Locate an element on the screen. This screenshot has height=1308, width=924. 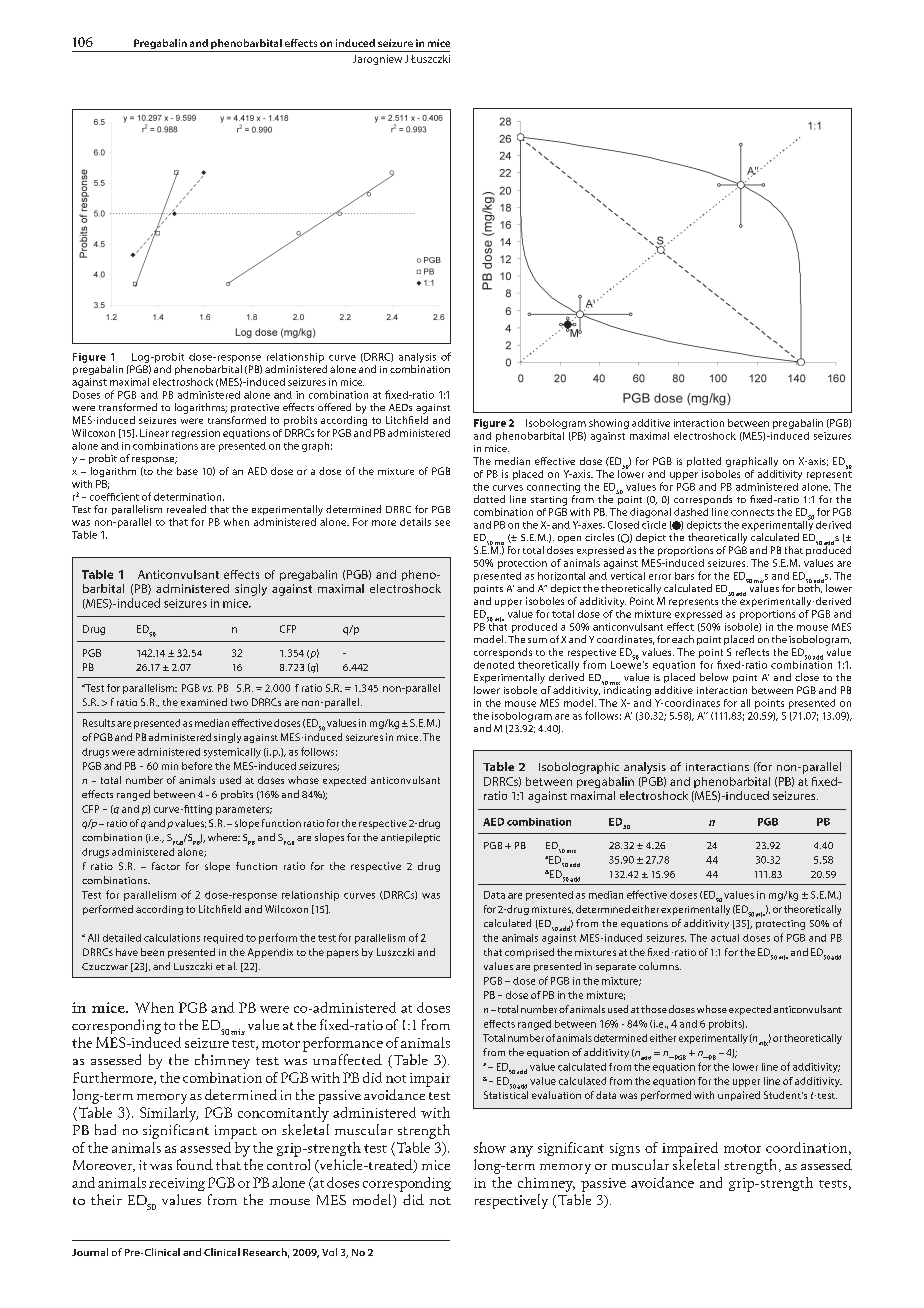
off is located at coordinates (324, 407).
